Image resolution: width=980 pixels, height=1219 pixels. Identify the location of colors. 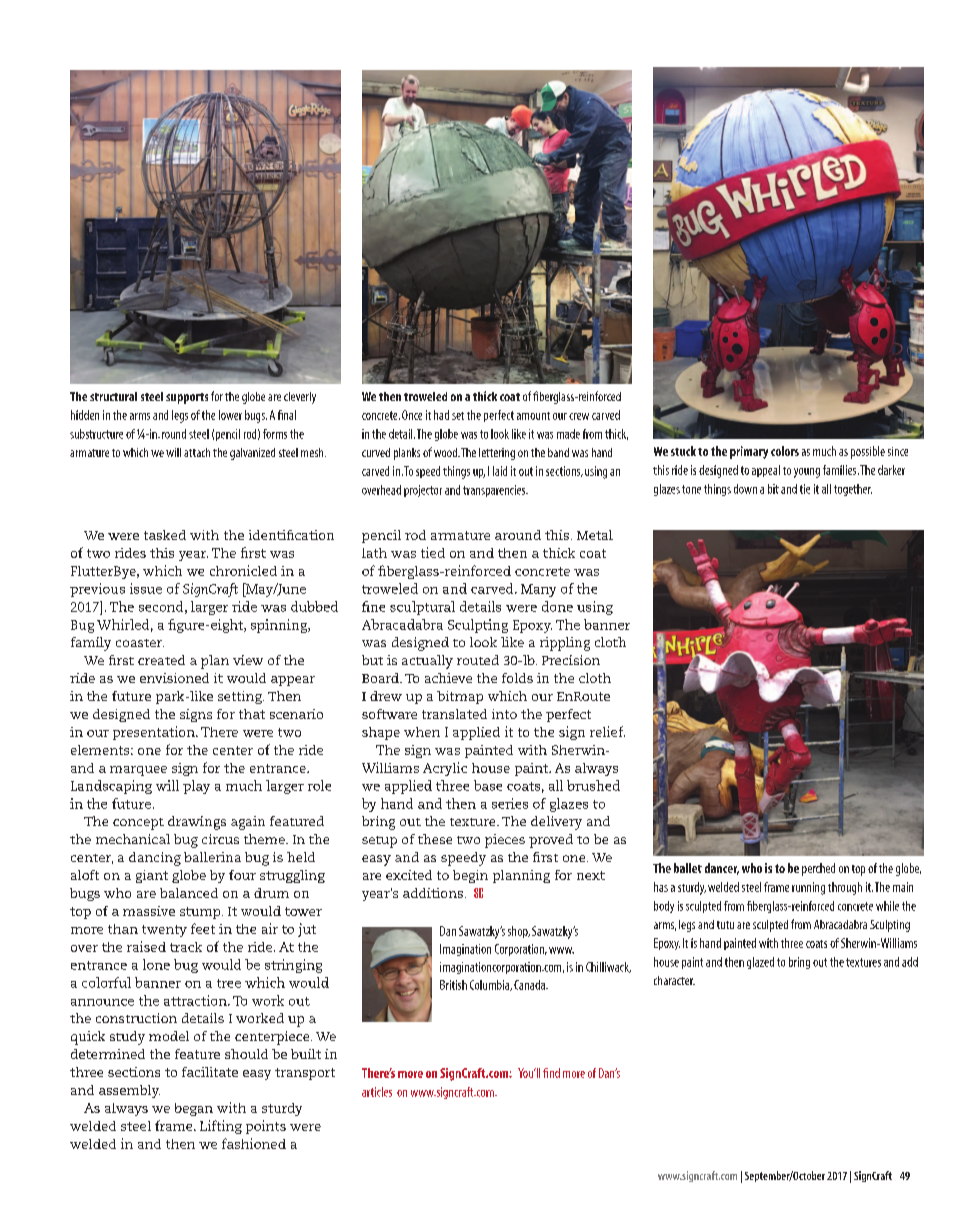
(785, 451).
